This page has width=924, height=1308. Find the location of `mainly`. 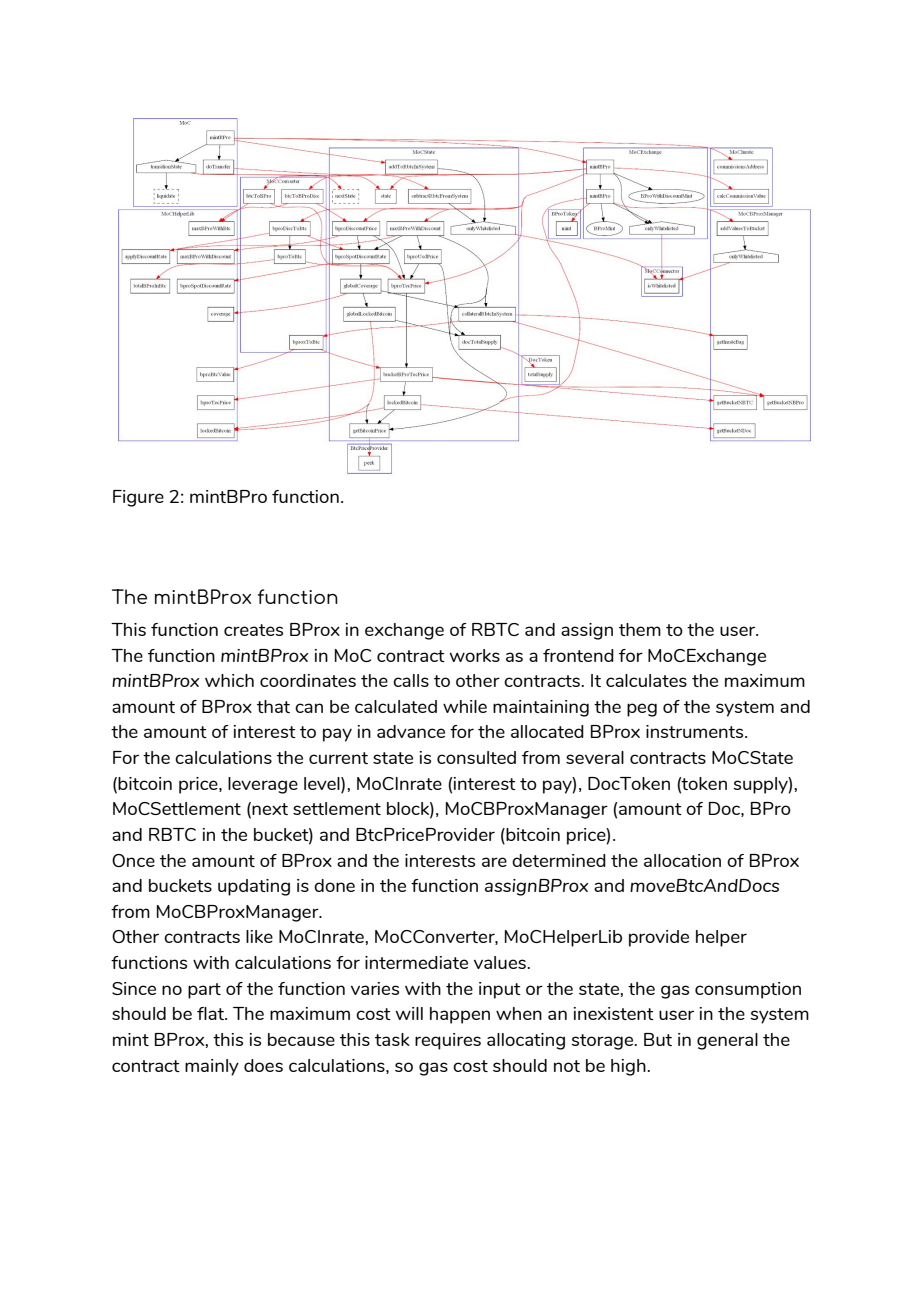

mainly is located at coordinates (212, 1067).
